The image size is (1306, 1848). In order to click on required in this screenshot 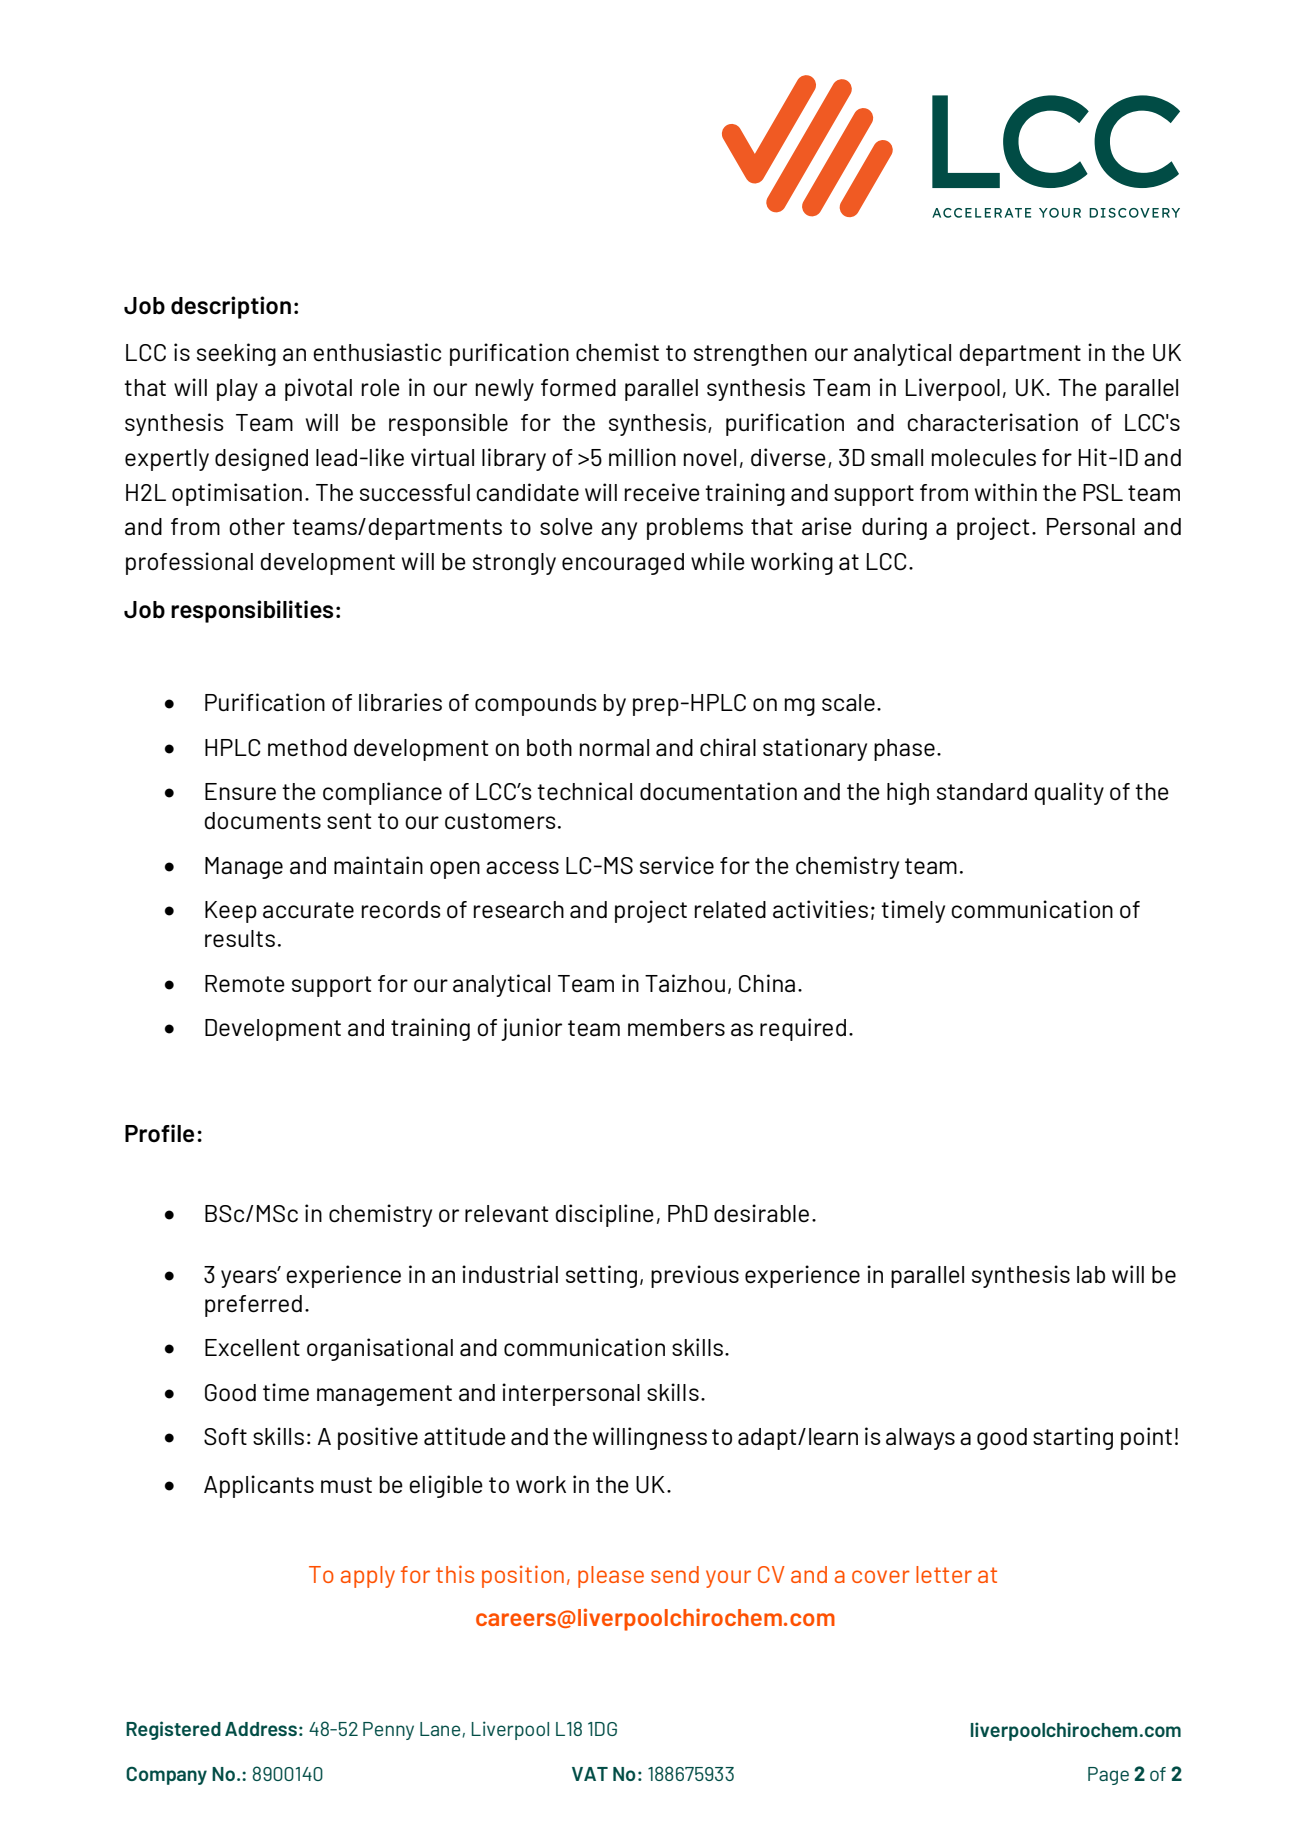, I will do `click(803, 1029)`.
